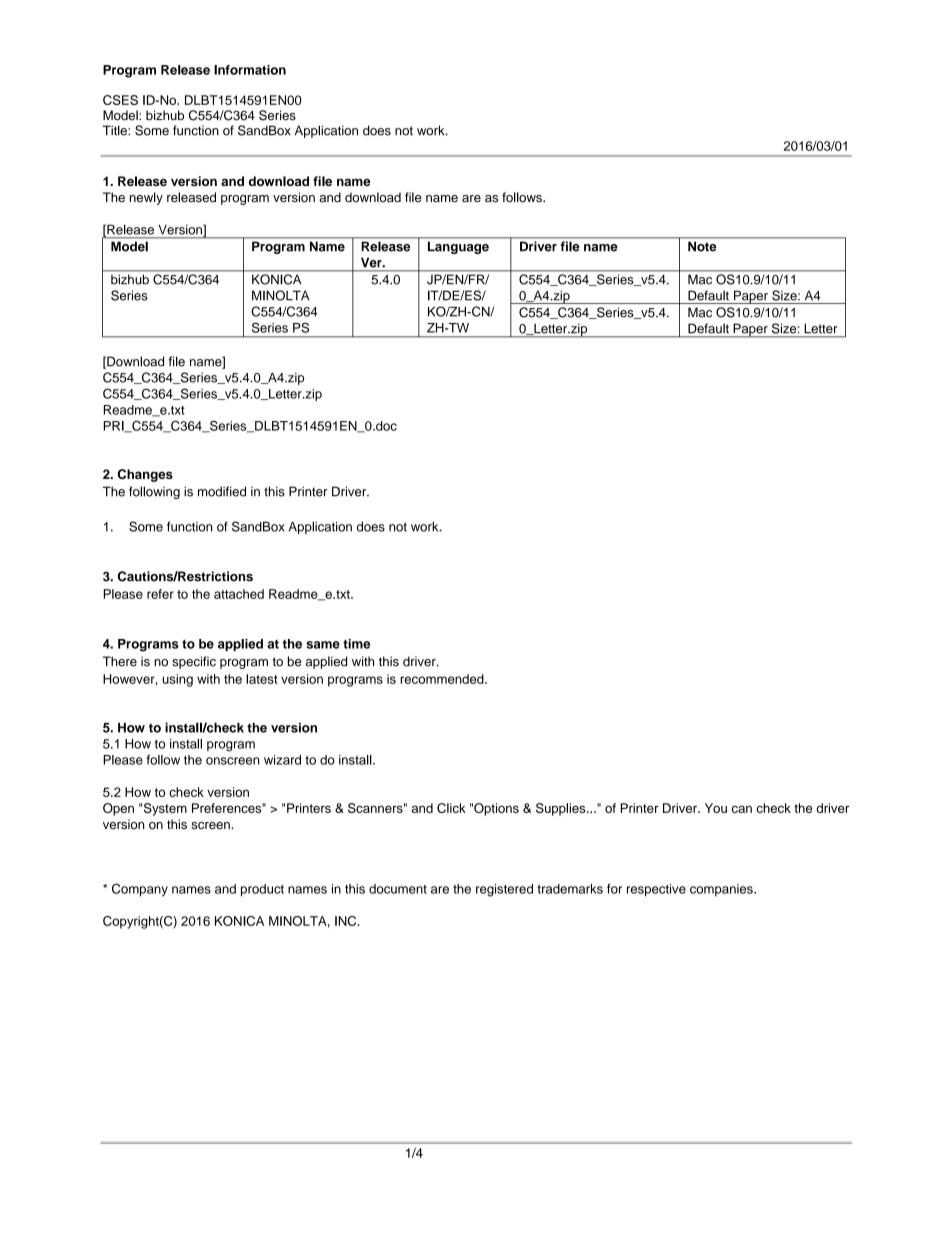 The width and height of the screenshot is (952, 1233). Describe the element at coordinates (222, 491) in the screenshot. I see `modified` at that location.
